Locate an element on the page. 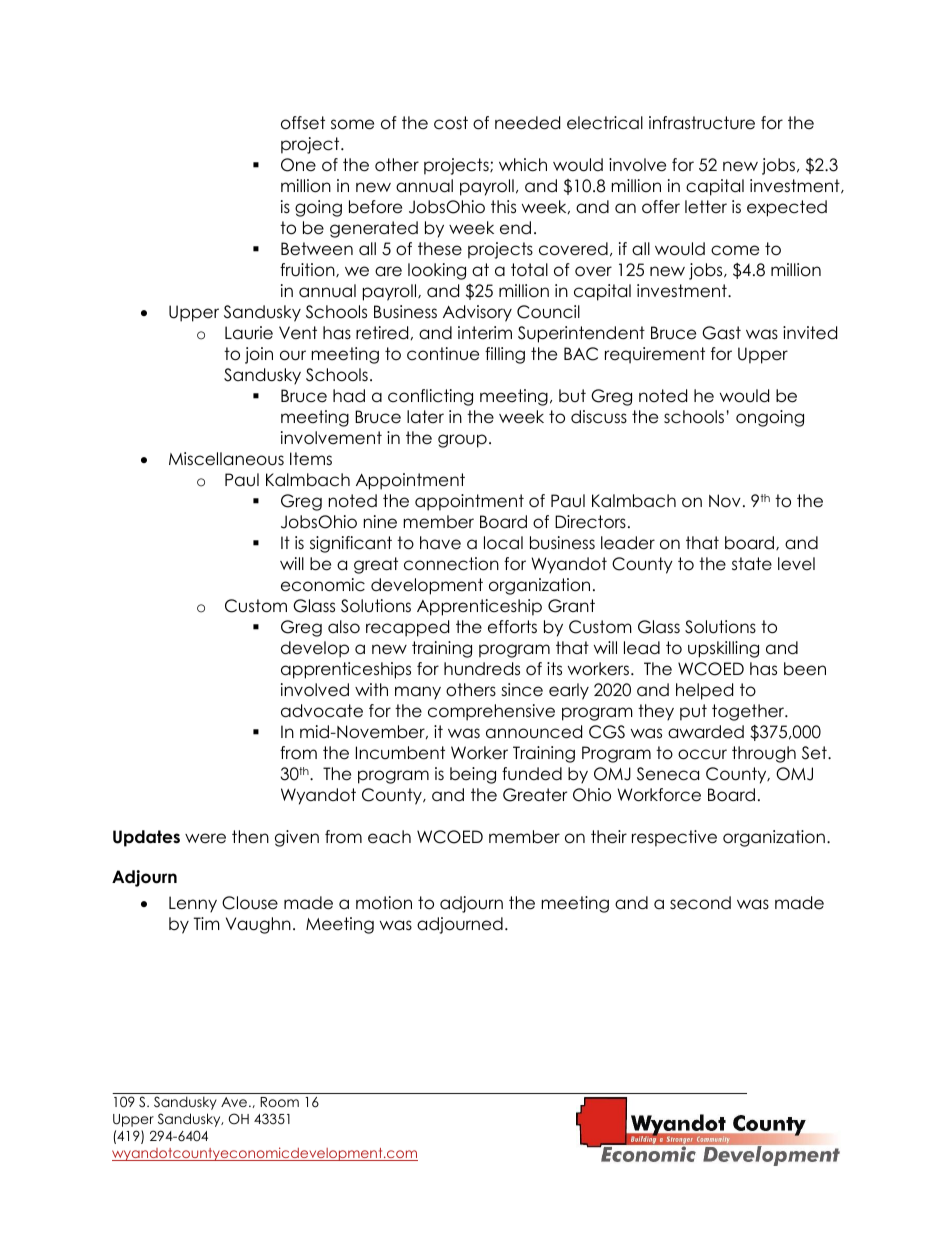  filling is located at coordinates (505, 355).
